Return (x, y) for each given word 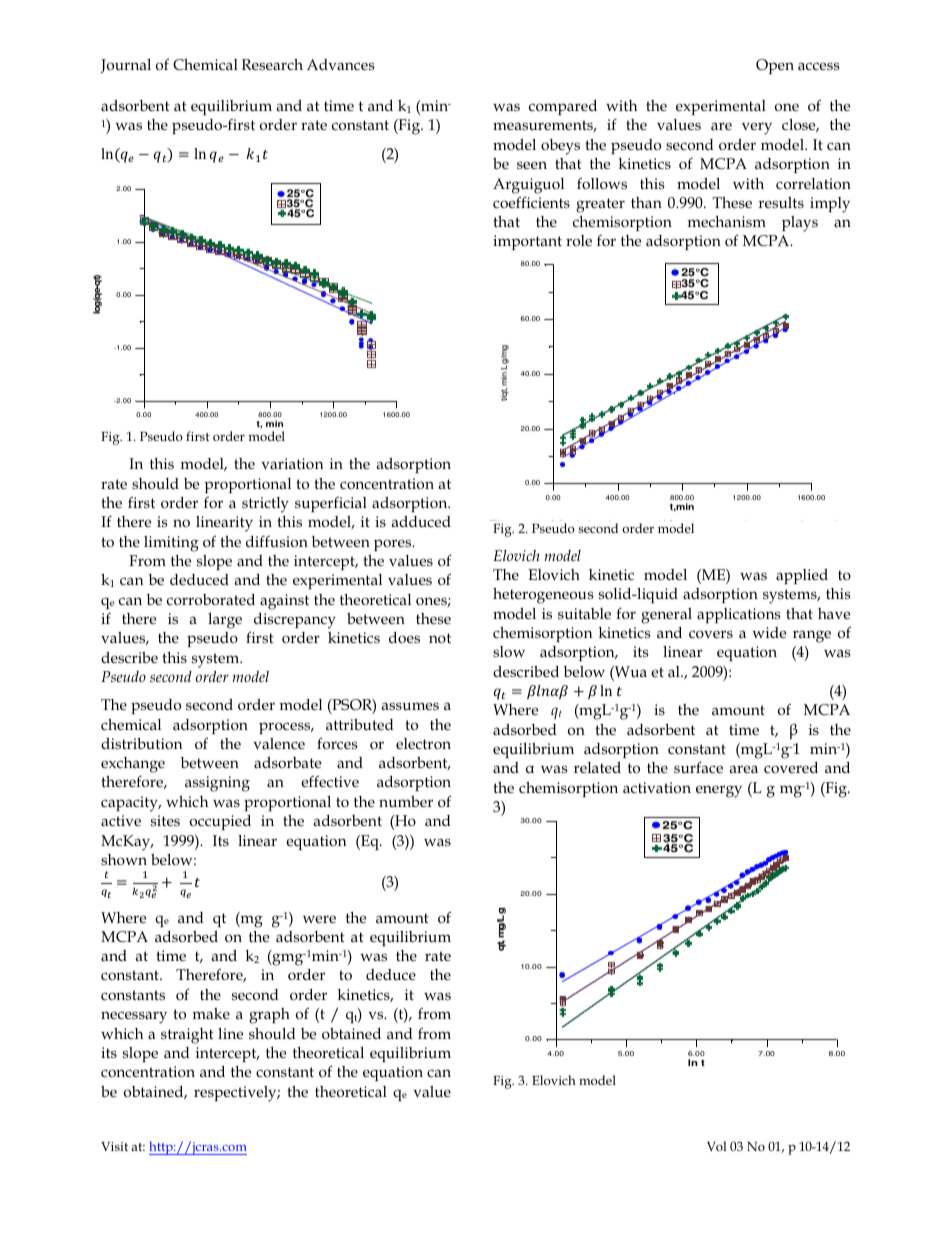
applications (739, 615)
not (440, 638)
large (225, 621)
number (406, 801)
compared (563, 107)
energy (719, 791)
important (527, 242)
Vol (716, 1146)
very (757, 128)
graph (269, 1016)
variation (292, 463)
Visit (114, 1146)
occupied (220, 822)
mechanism (727, 222)
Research (272, 64)
